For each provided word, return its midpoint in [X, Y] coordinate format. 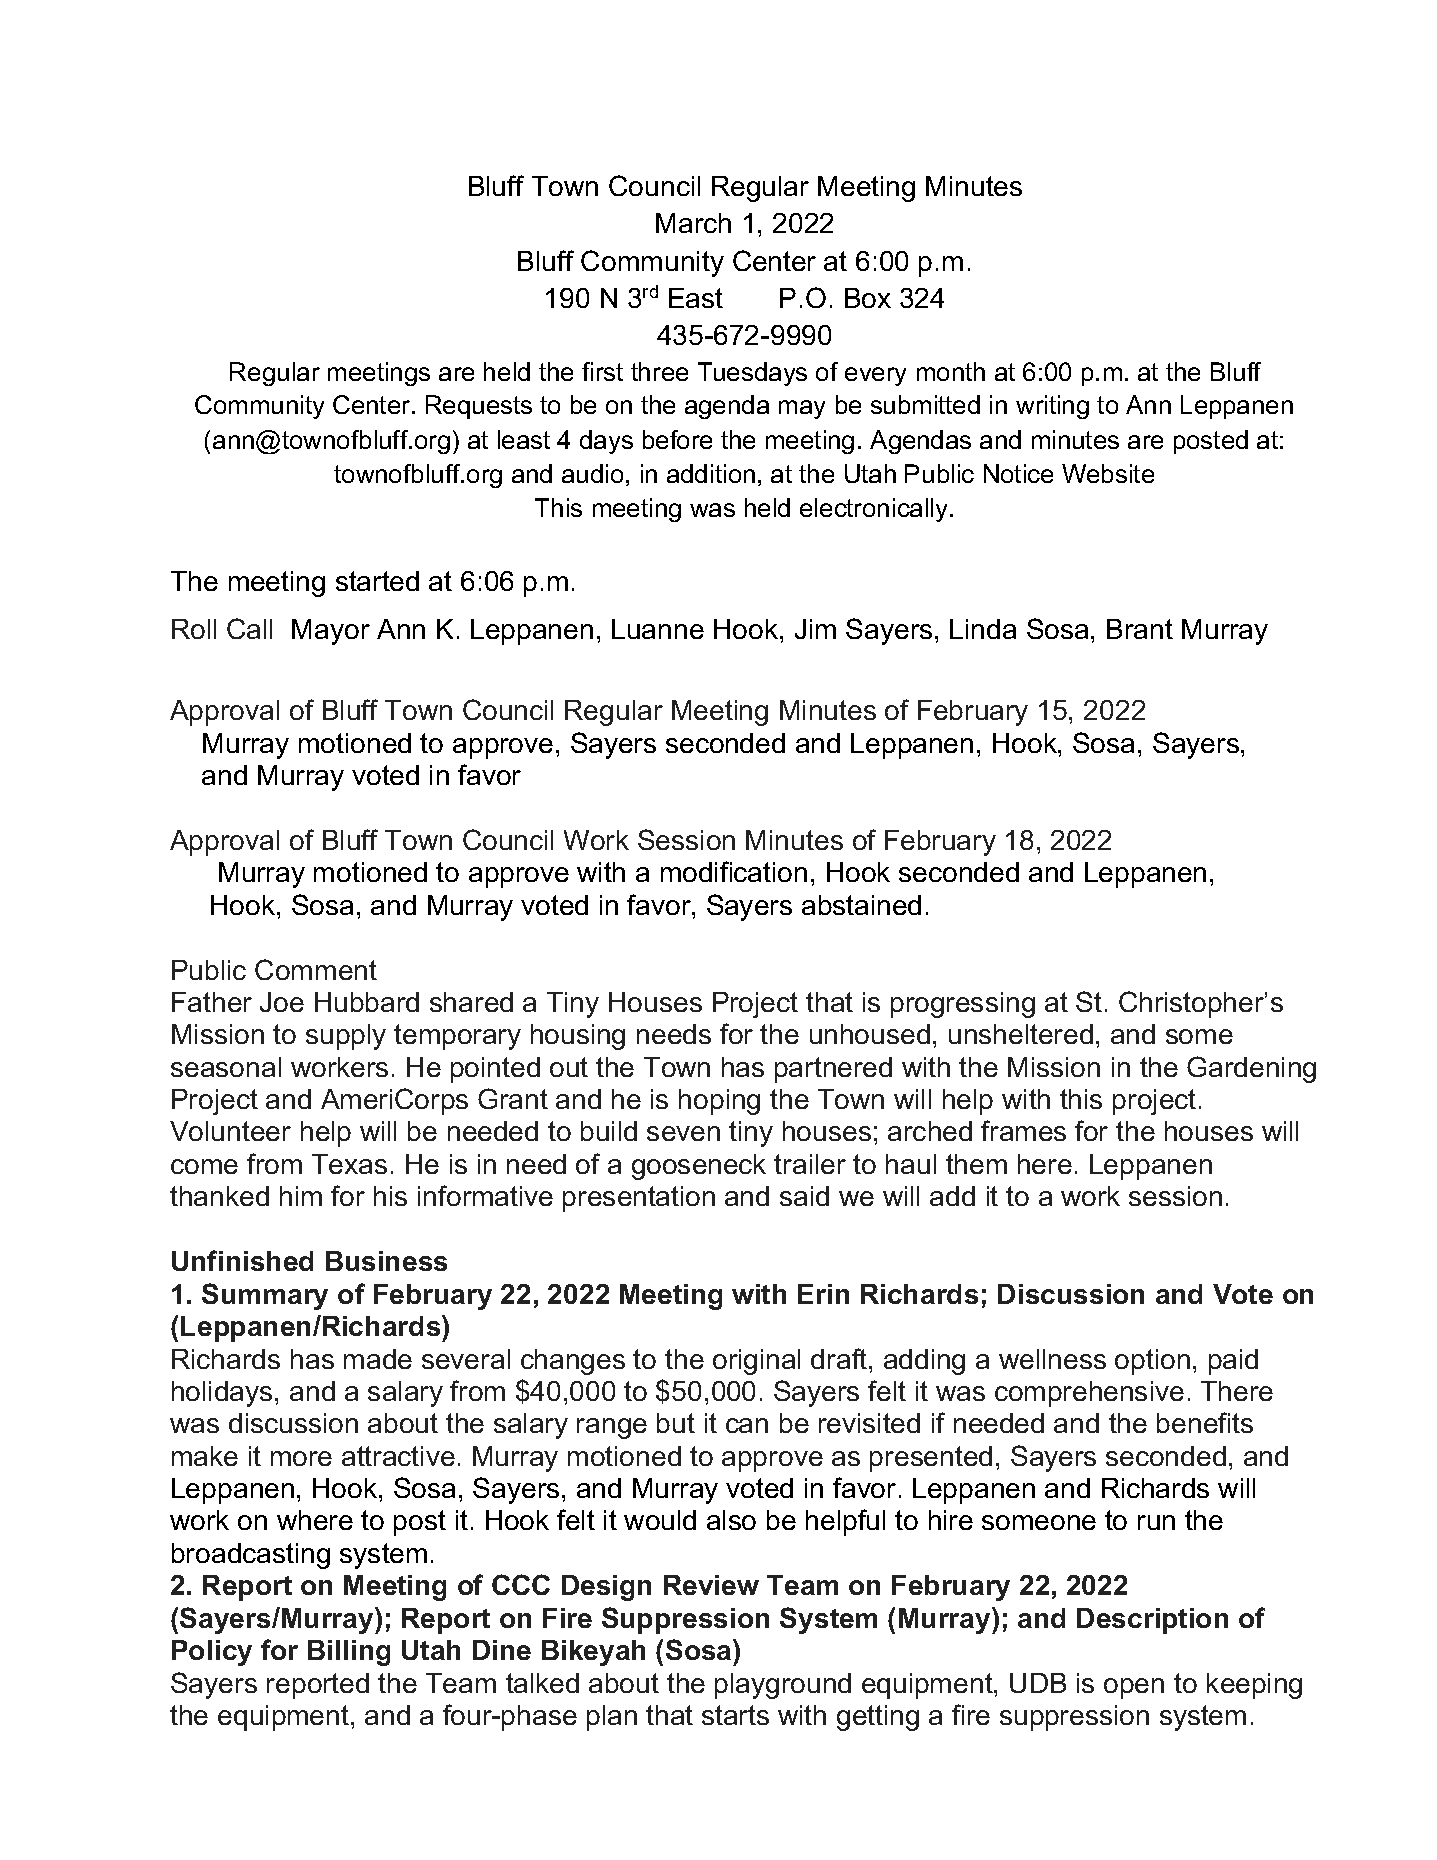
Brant [1140, 629]
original [756, 1362]
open [1134, 1688]
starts [735, 1715]
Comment [316, 969]
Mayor [331, 632]
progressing [963, 1005]
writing [1052, 407]
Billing [349, 1653]
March [693, 223]
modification [734, 871]
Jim [815, 629]
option [1152, 1362]
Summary [265, 1296]
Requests [479, 407]
